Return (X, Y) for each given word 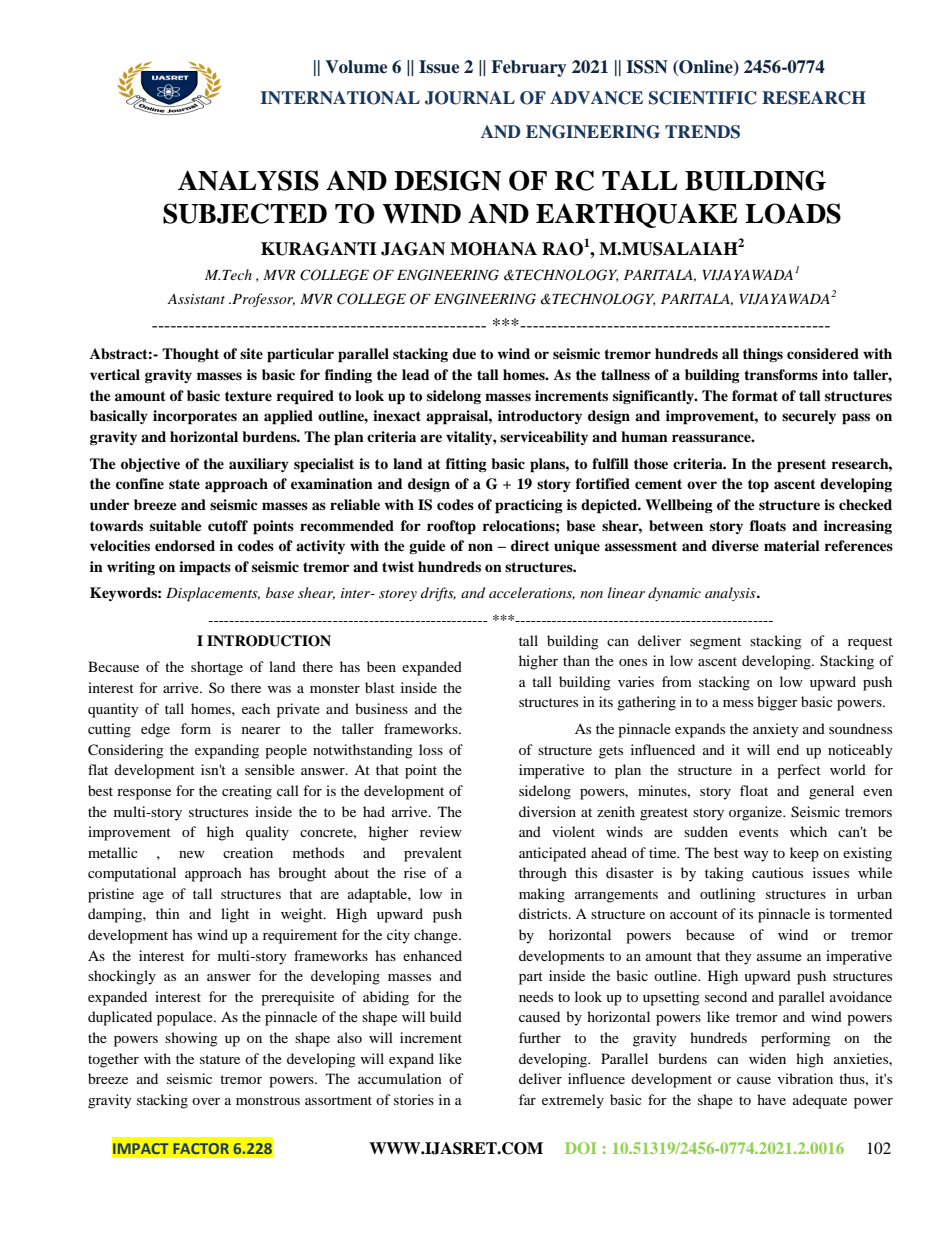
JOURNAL (470, 98)
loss (431, 749)
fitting (466, 465)
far (527, 1099)
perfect (799, 771)
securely (809, 417)
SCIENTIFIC (703, 98)
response (144, 794)
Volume (356, 67)
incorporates (195, 417)
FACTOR (201, 1148)
